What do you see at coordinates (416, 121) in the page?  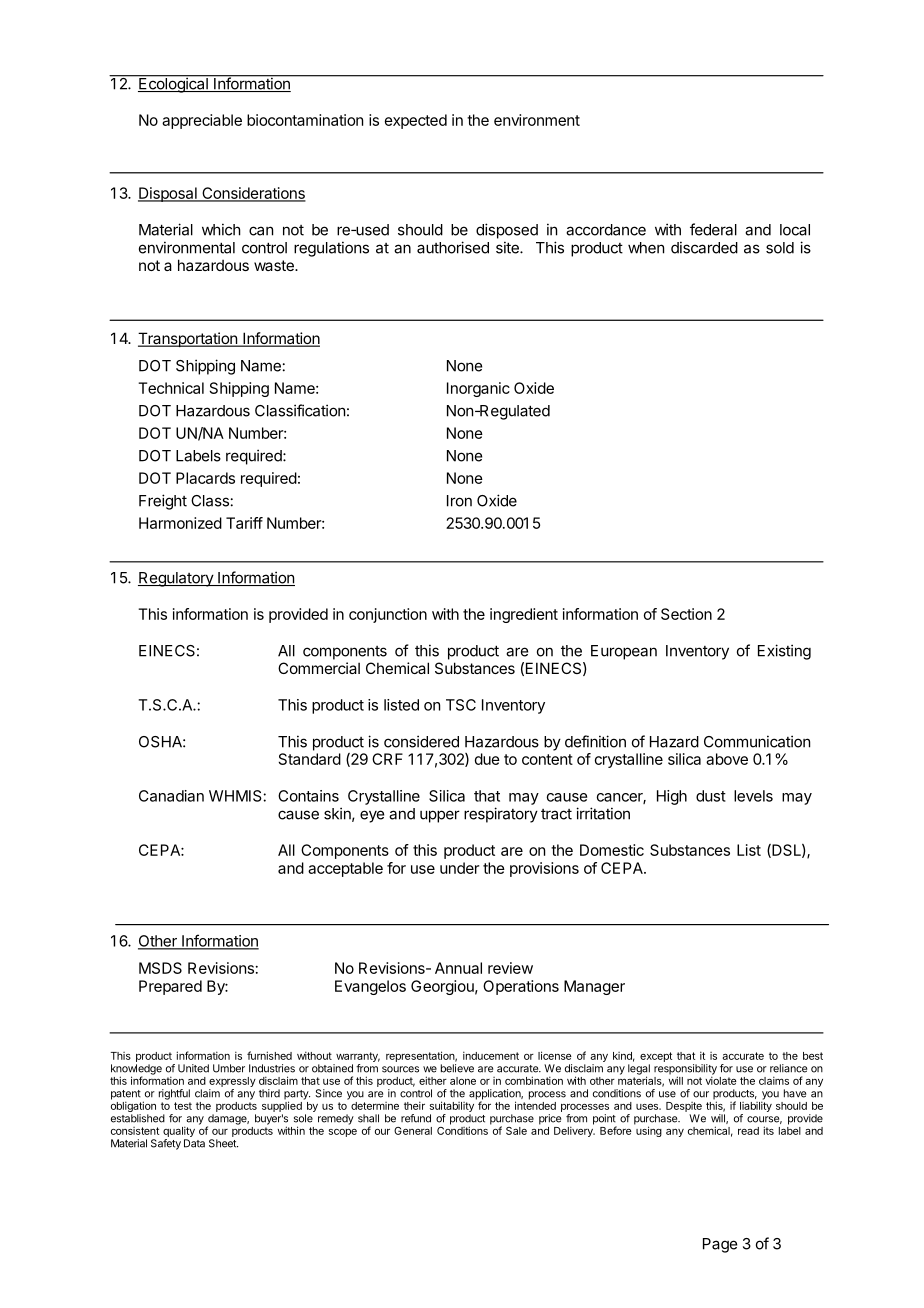 I see `expected` at bounding box center [416, 121].
